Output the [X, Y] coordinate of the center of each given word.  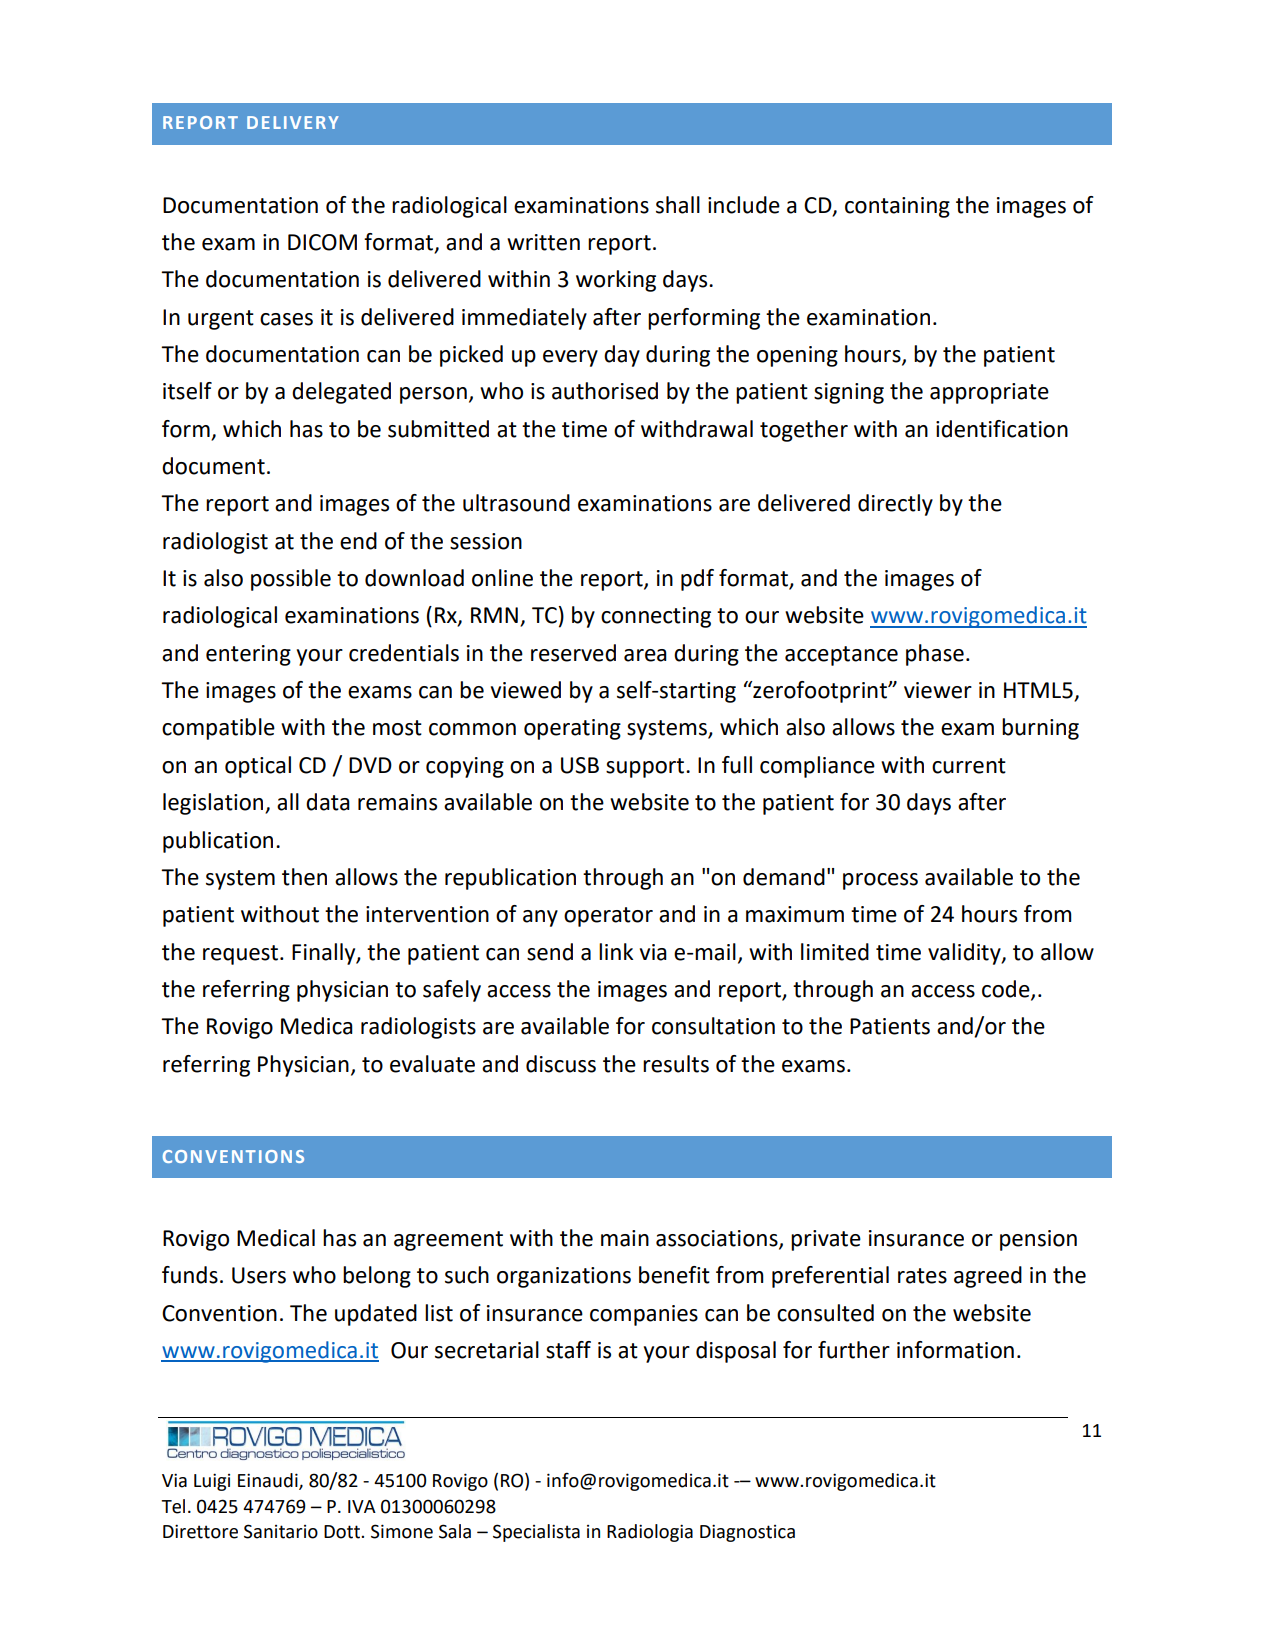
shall [678, 205]
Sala [455, 1531]
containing [897, 207]
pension [1038, 1240]
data [328, 802]
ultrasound [516, 503]
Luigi [212, 1482]
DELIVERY [293, 122]
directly [895, 505]
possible [291, 580]
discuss [561, 1064]
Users [259, 1275]
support [646, 768]
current [969, 766]
